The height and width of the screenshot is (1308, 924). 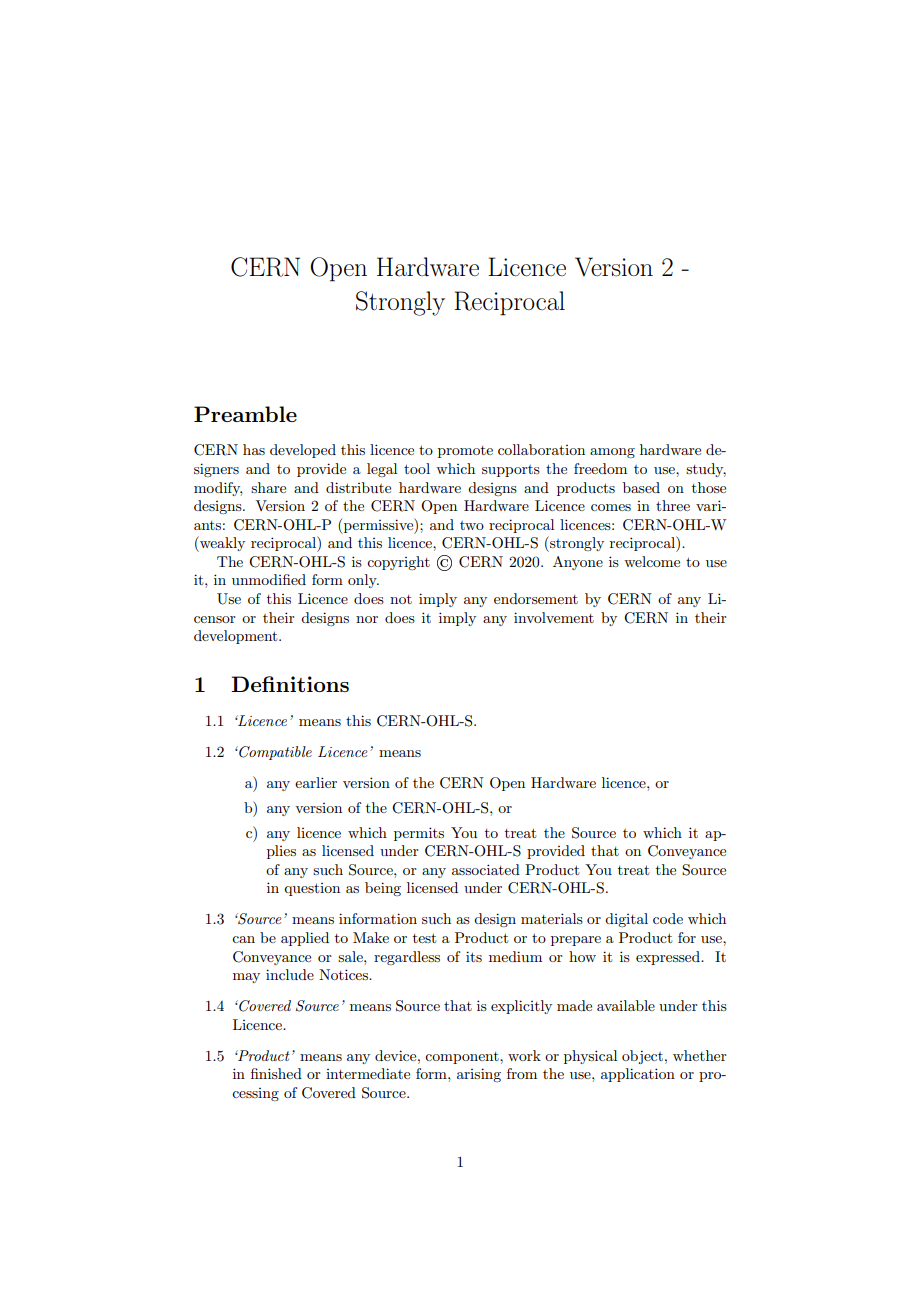 What do you see at coordinates (612, 453) in the screenshot?
I see `among` at bounding box center [612, 453].
